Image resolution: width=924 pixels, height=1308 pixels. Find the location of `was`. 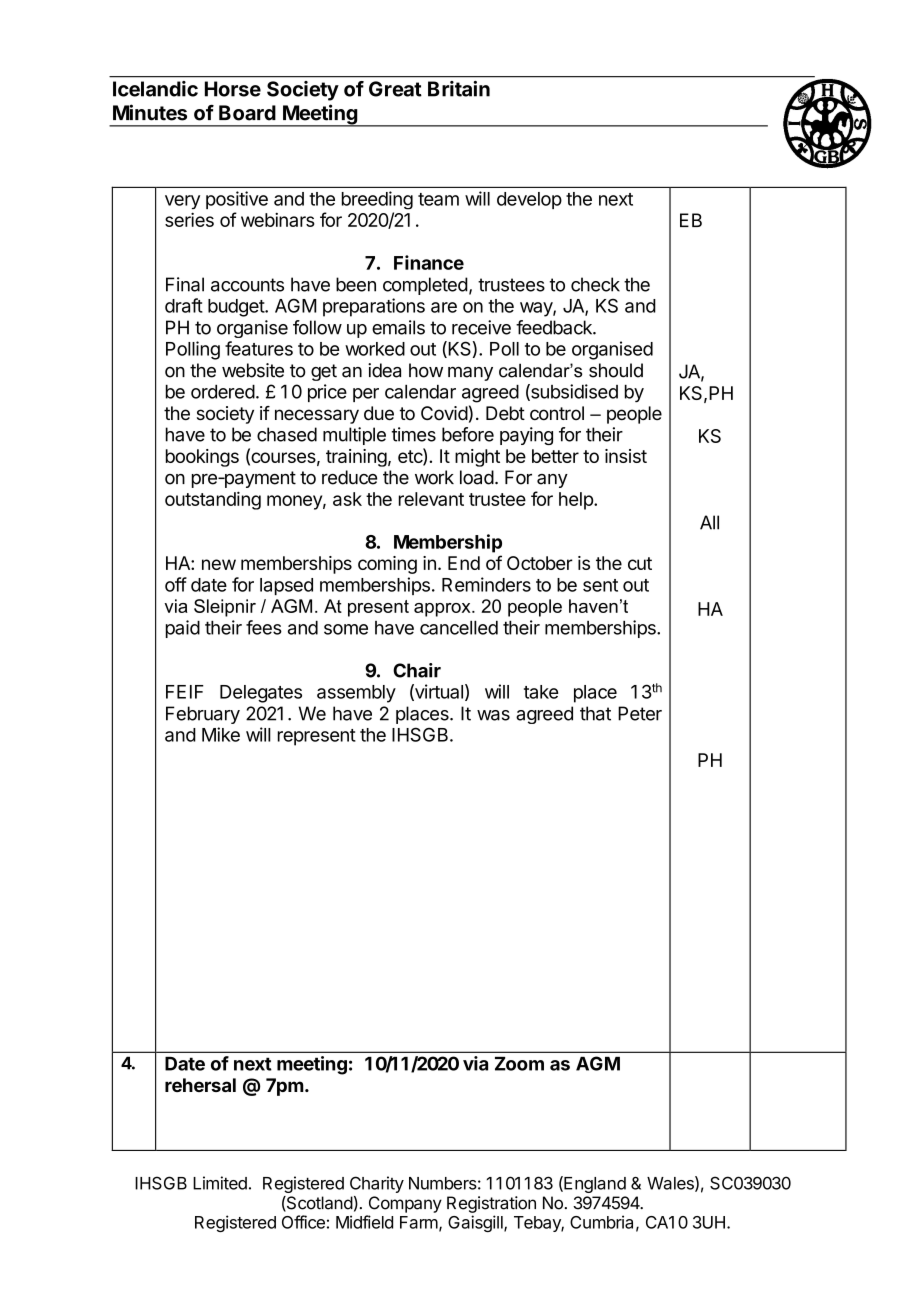

was is located at coordinates (493, 715).
